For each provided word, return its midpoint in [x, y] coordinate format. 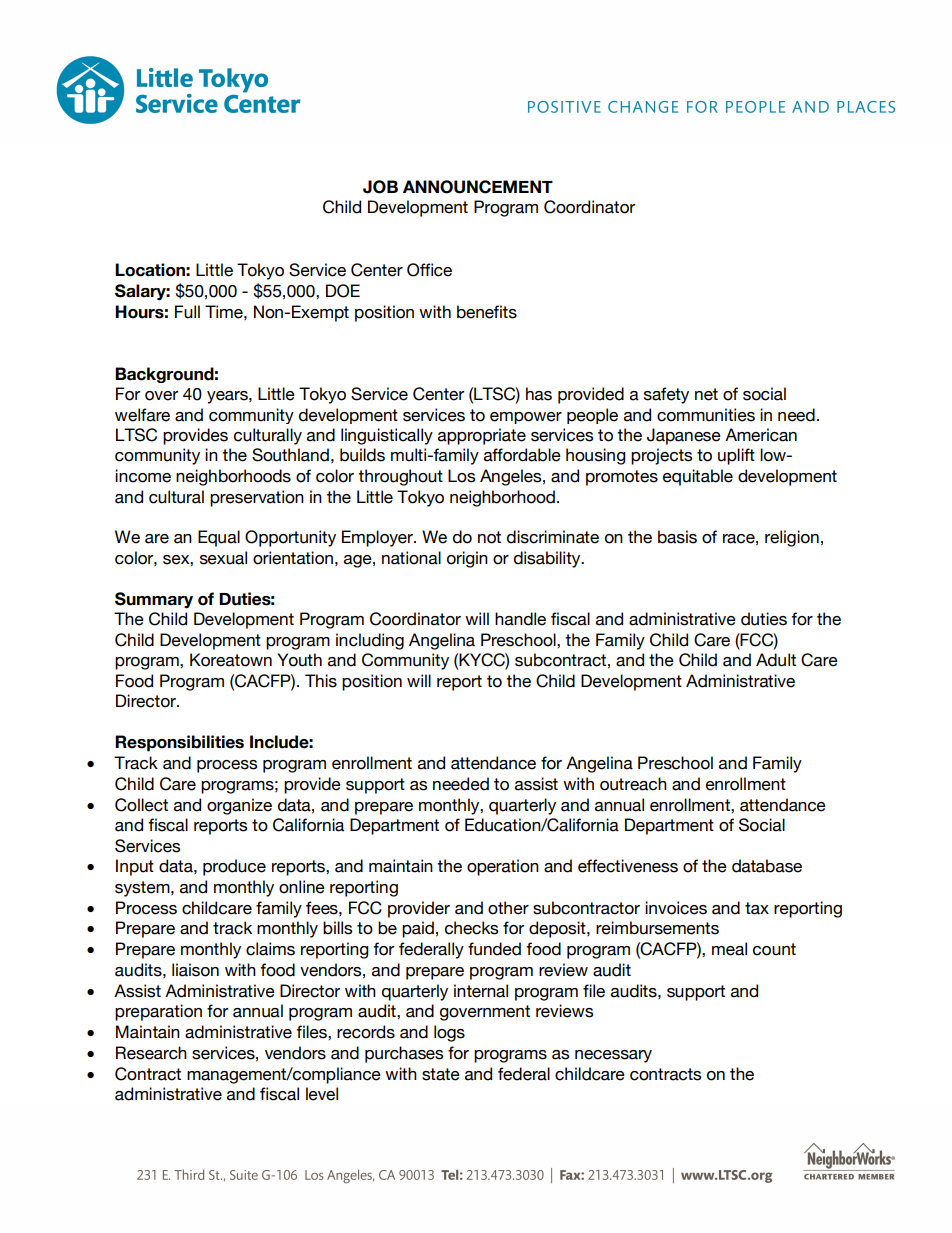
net [706, 394]
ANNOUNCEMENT [478, 187]
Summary [154, 600]
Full [187, 312]
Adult [776, 660]
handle [520, 619]
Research [151, 1053]
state [441, 1074]
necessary [613, 1056]
